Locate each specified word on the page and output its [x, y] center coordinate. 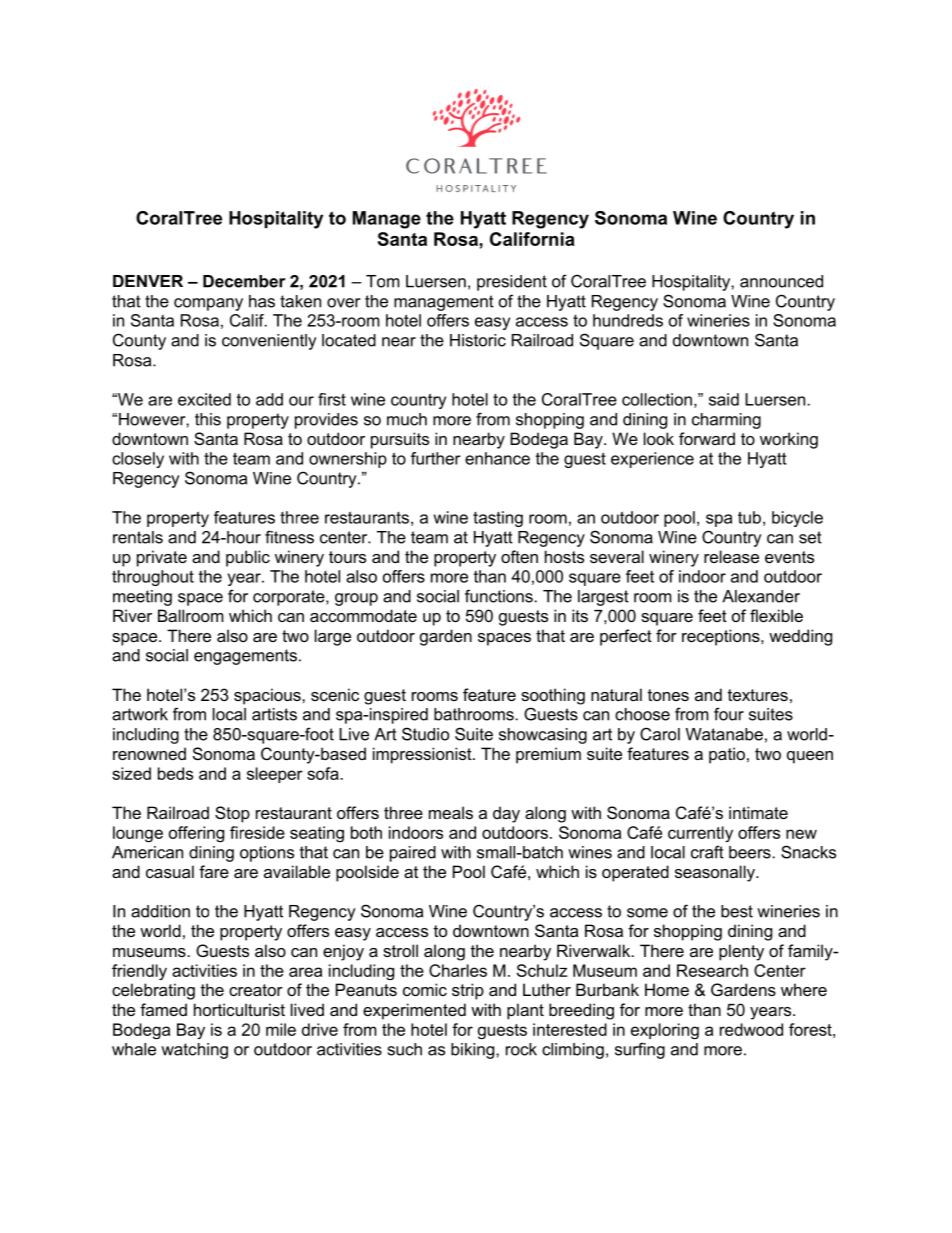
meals [451, 812]
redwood [751, 1029]
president [512, 283]
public [248, 558]
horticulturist [239, 1009]
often [519, 556]
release [731, 556]
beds [175, 773]
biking [474, 1051]
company [208, 304]
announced [781, 281]
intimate [758, 812]
